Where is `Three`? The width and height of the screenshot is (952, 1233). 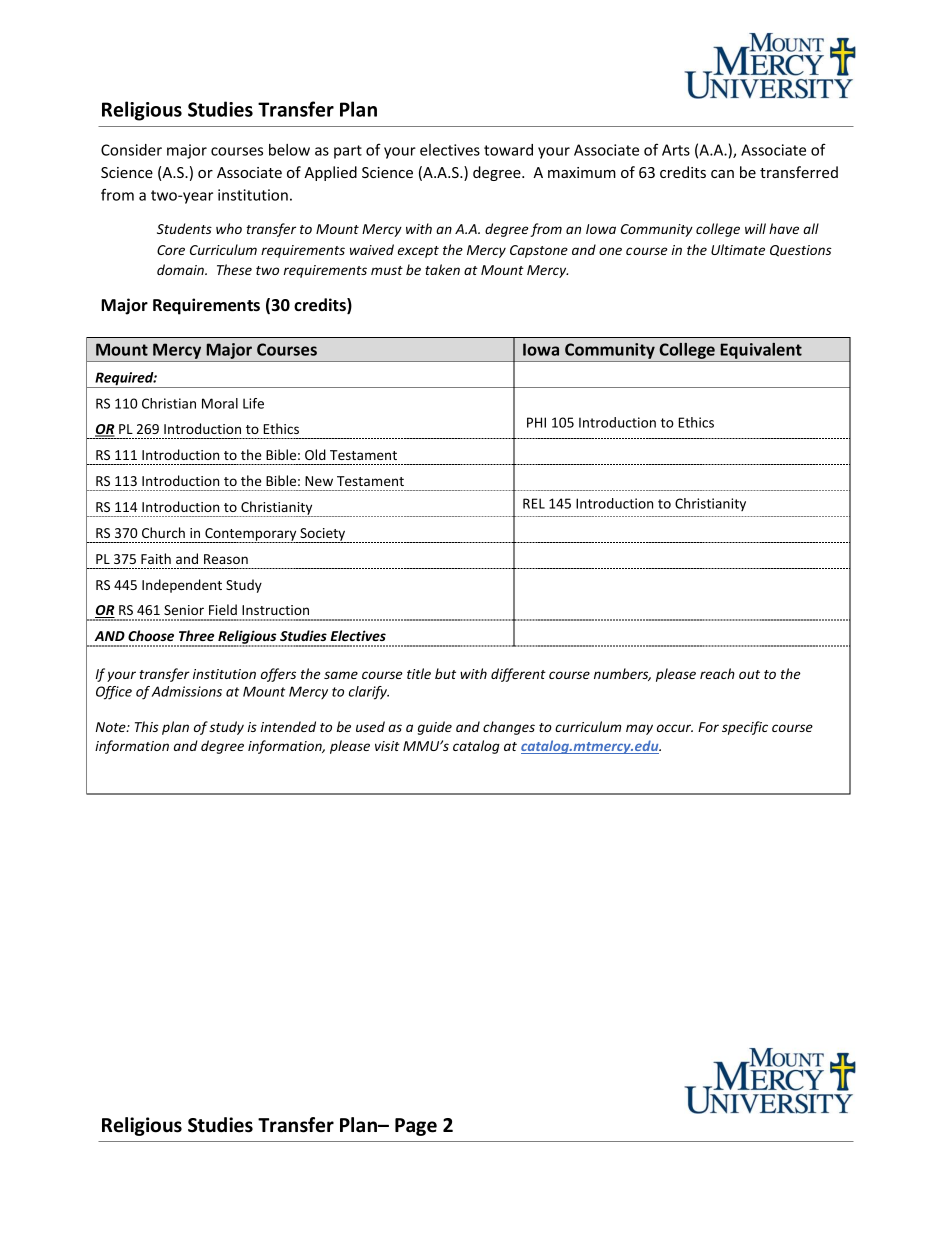
Three is located at coordinates (196, 635).
